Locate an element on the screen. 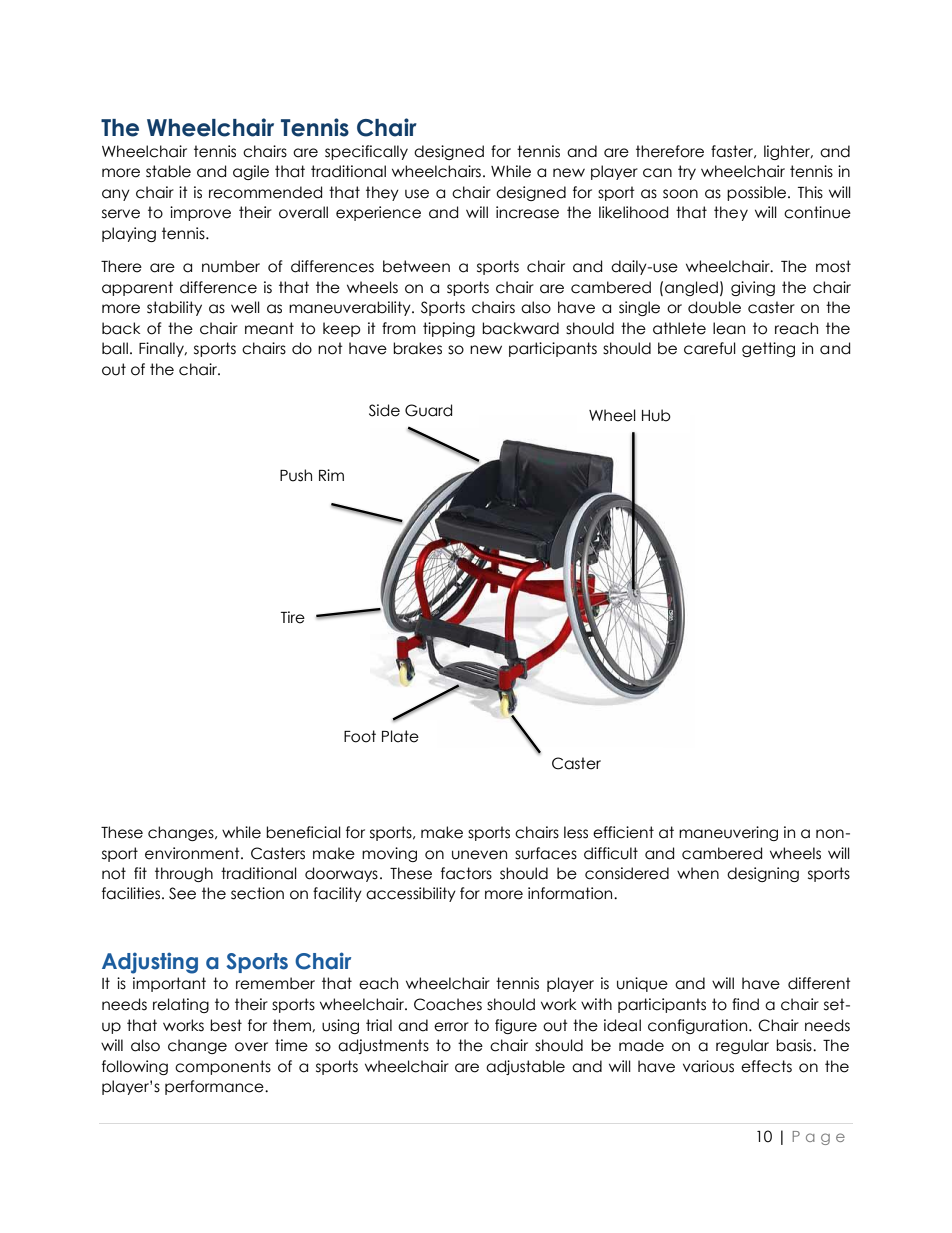  error is located at coordinates (451, 1027).
